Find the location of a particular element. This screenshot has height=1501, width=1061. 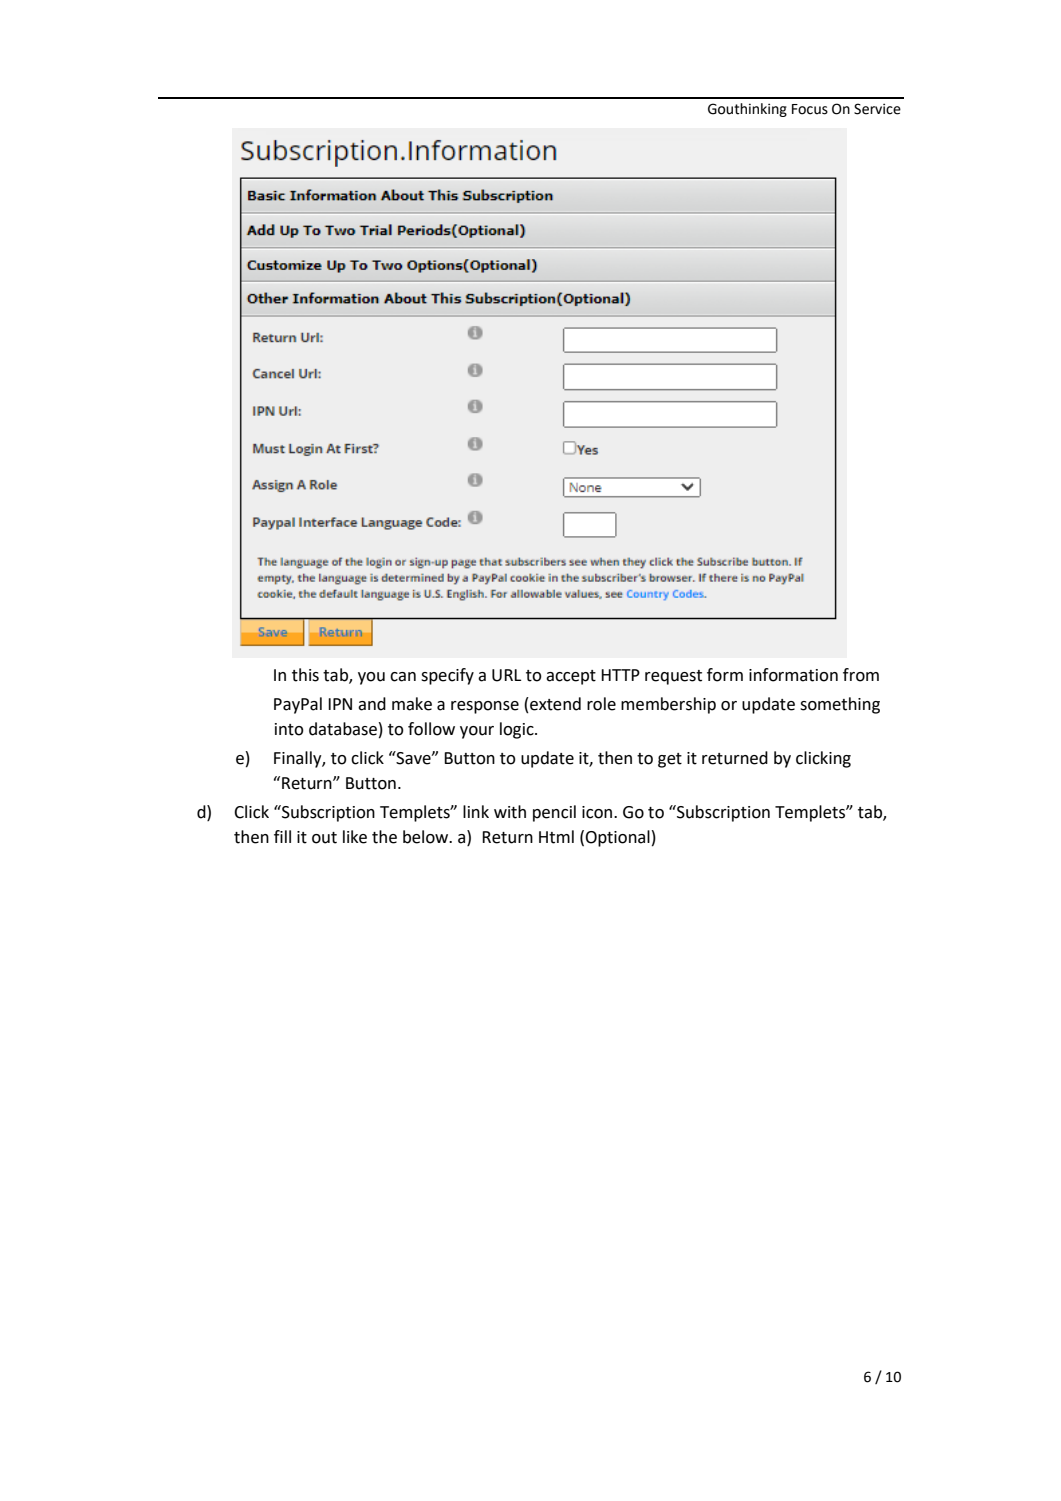

can is located at coordinates (403, 677).
